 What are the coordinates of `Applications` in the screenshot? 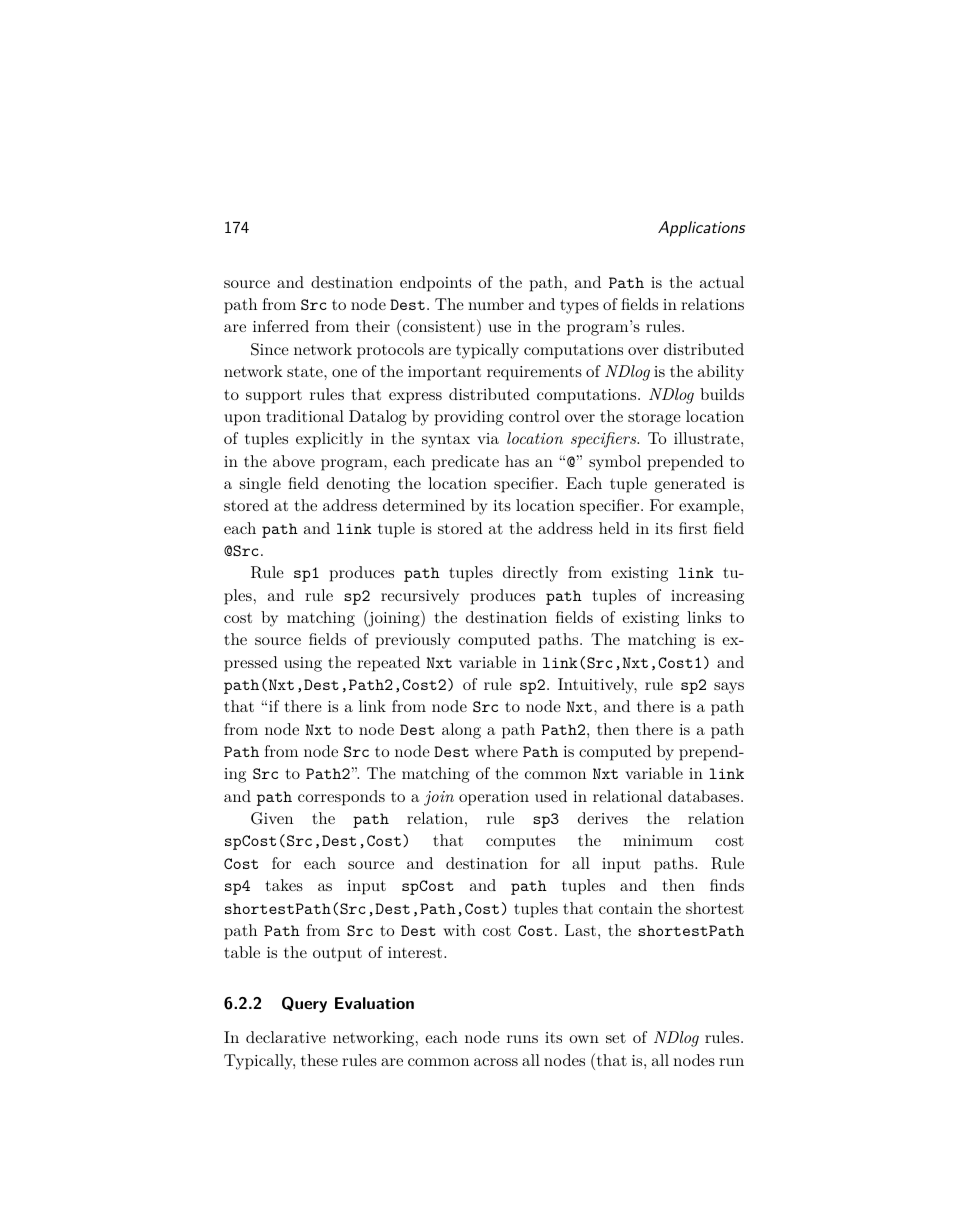 It's located at (701, 229).
